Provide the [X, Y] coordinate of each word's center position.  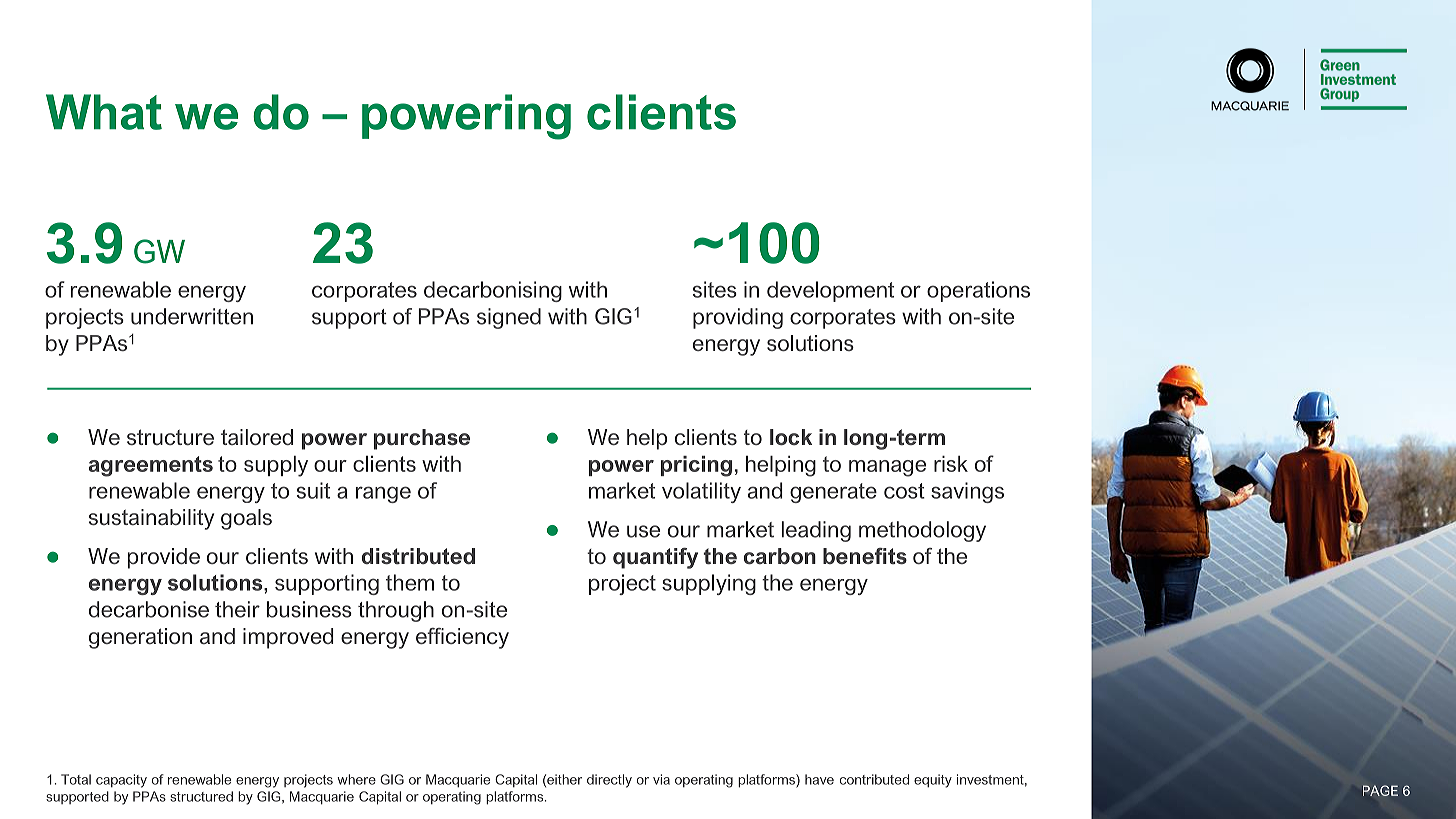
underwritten [192, 316]
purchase [422, 439]
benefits [865, 556]
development [830, 291]
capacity [121, 781]
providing [738, 318]
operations [978, 291]
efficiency [462, 638]
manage [887, 468]
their [237, 609]
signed [509, 318]
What [104, 112]
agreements [151, 466]
